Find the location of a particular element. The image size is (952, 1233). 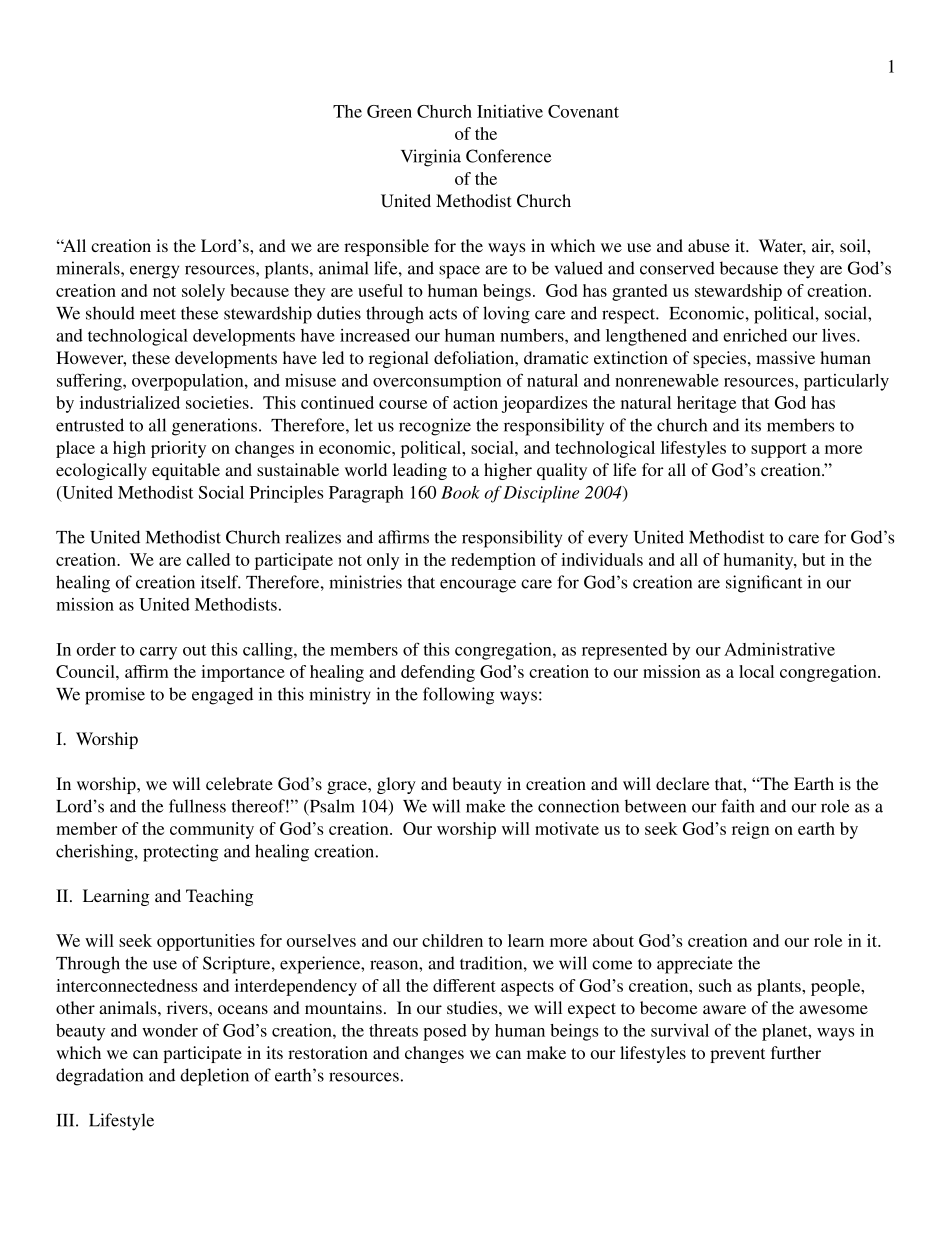

energy is located at coordinates (154, 272).
